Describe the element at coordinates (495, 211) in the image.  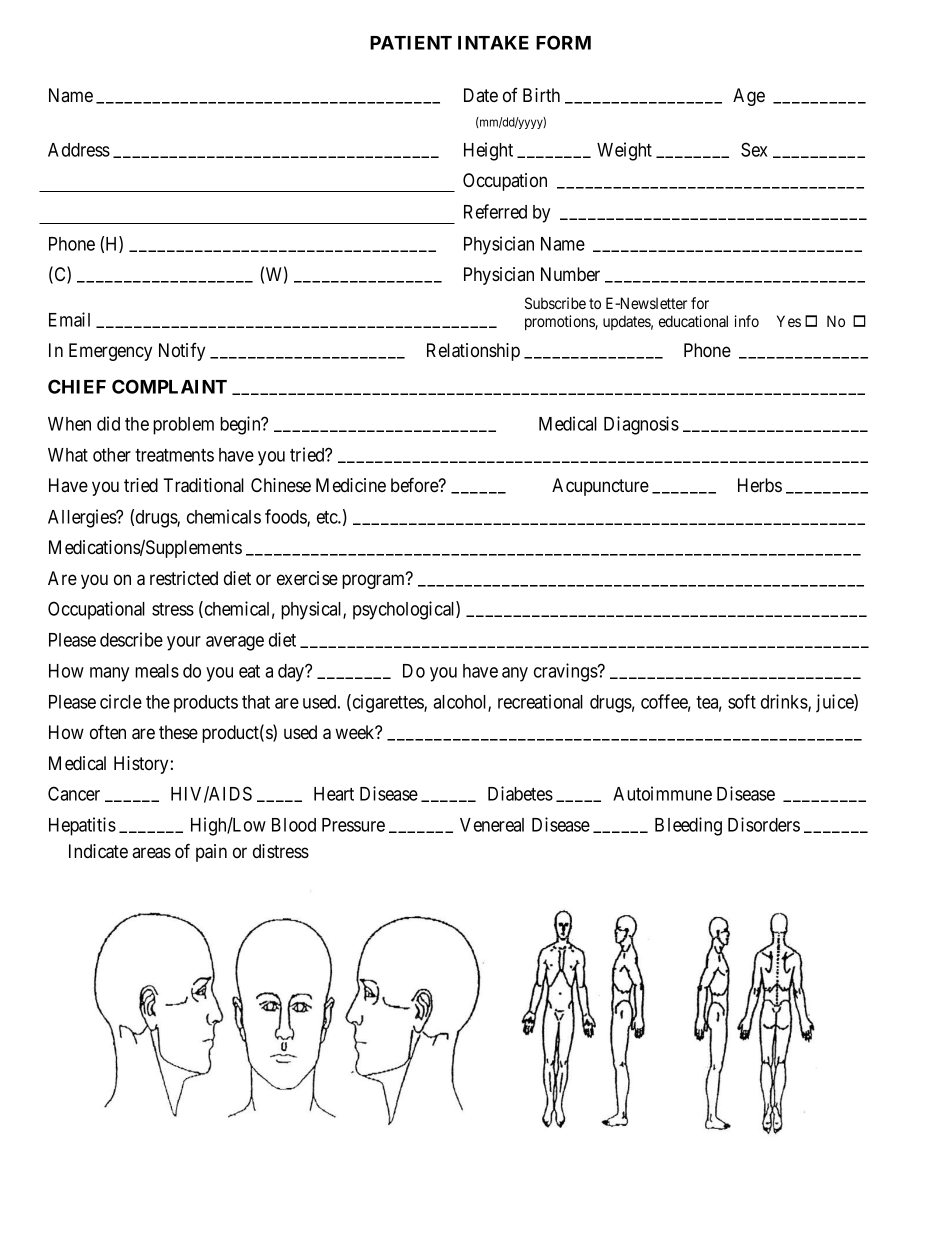
I see `Referred` at that location.
